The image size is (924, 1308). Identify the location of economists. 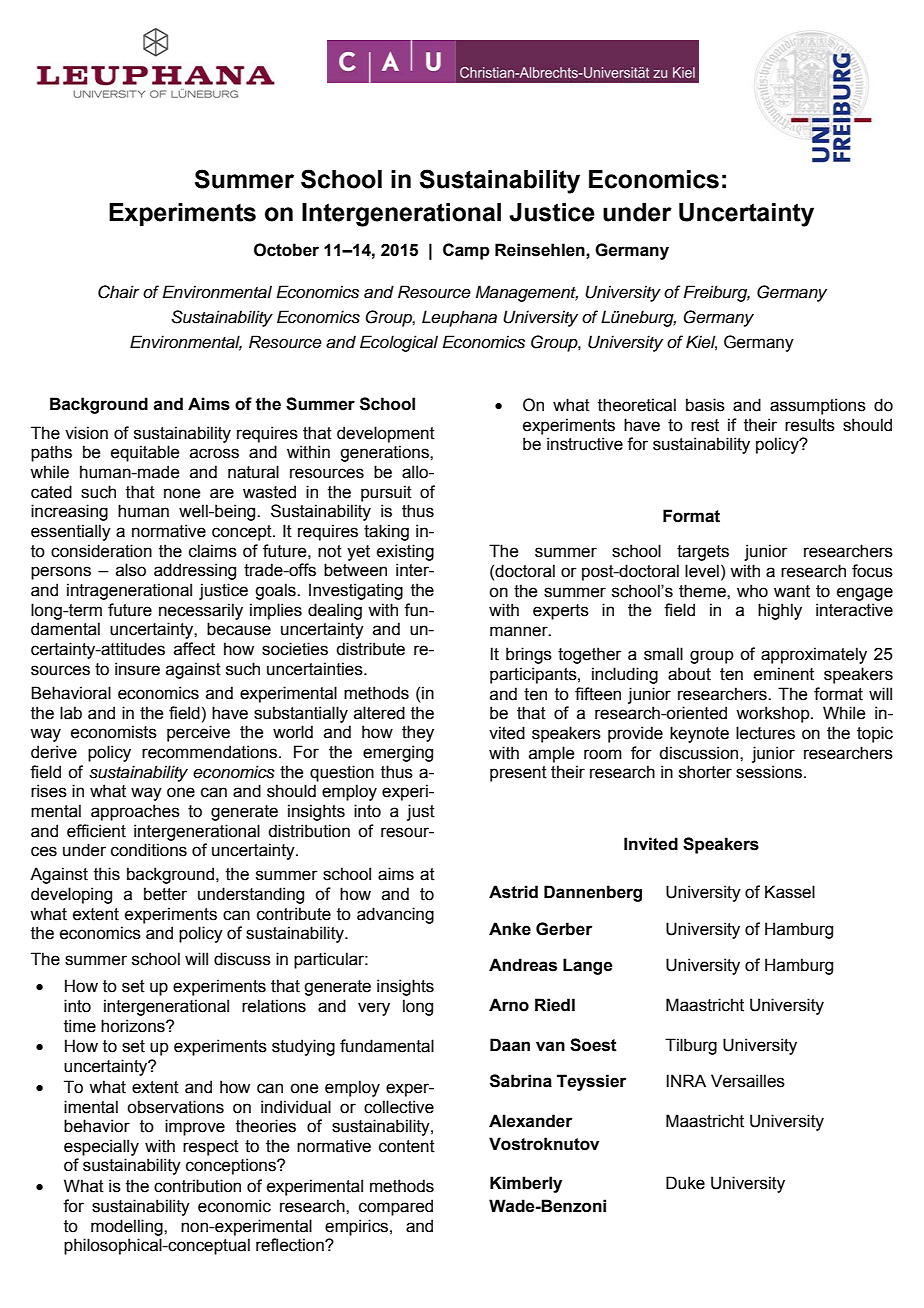
(114, 732).
